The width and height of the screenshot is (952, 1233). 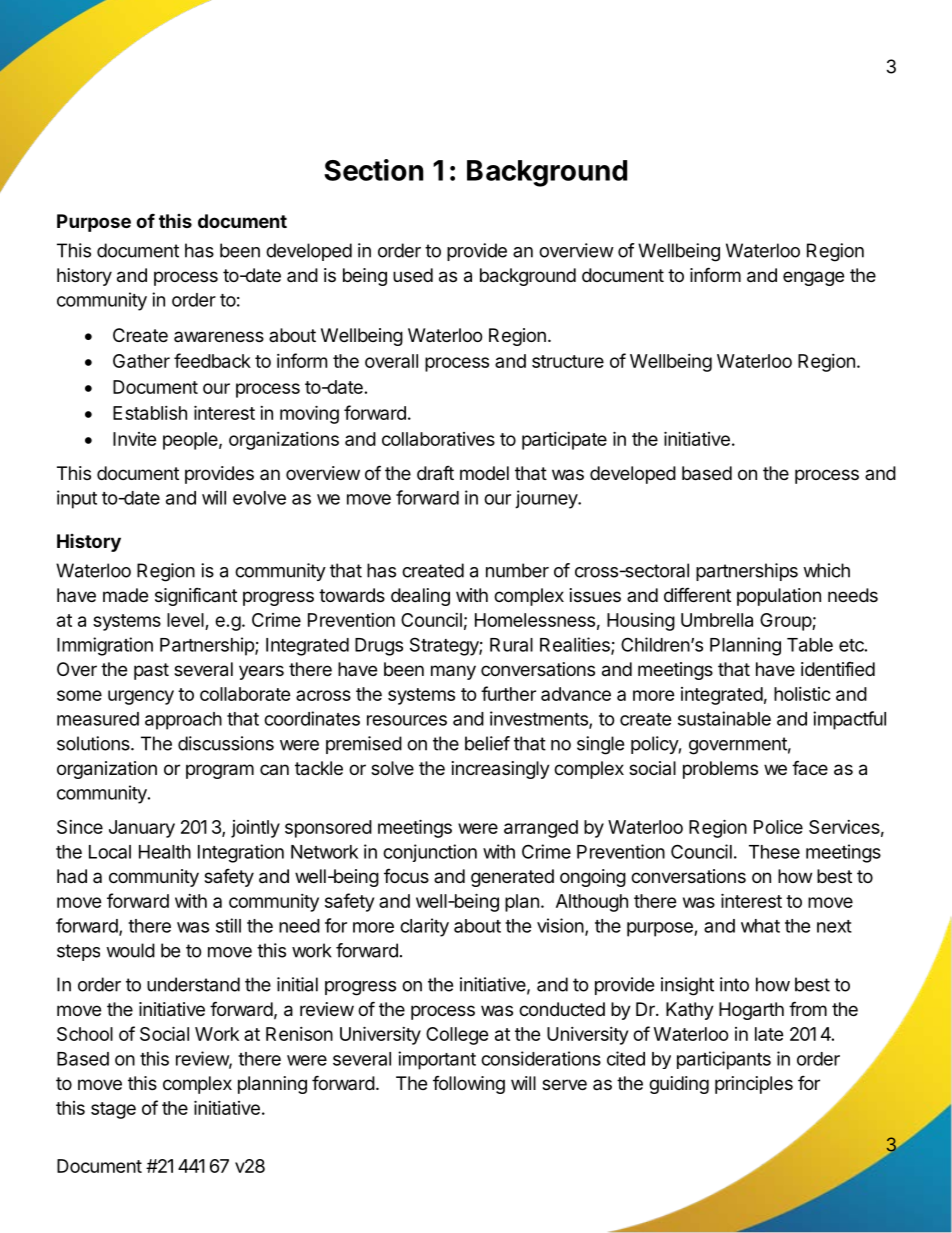 What do you see at coordinates (113, 1110) in the screenshot?
I see `stage` at bounding box center [113, 1110].
